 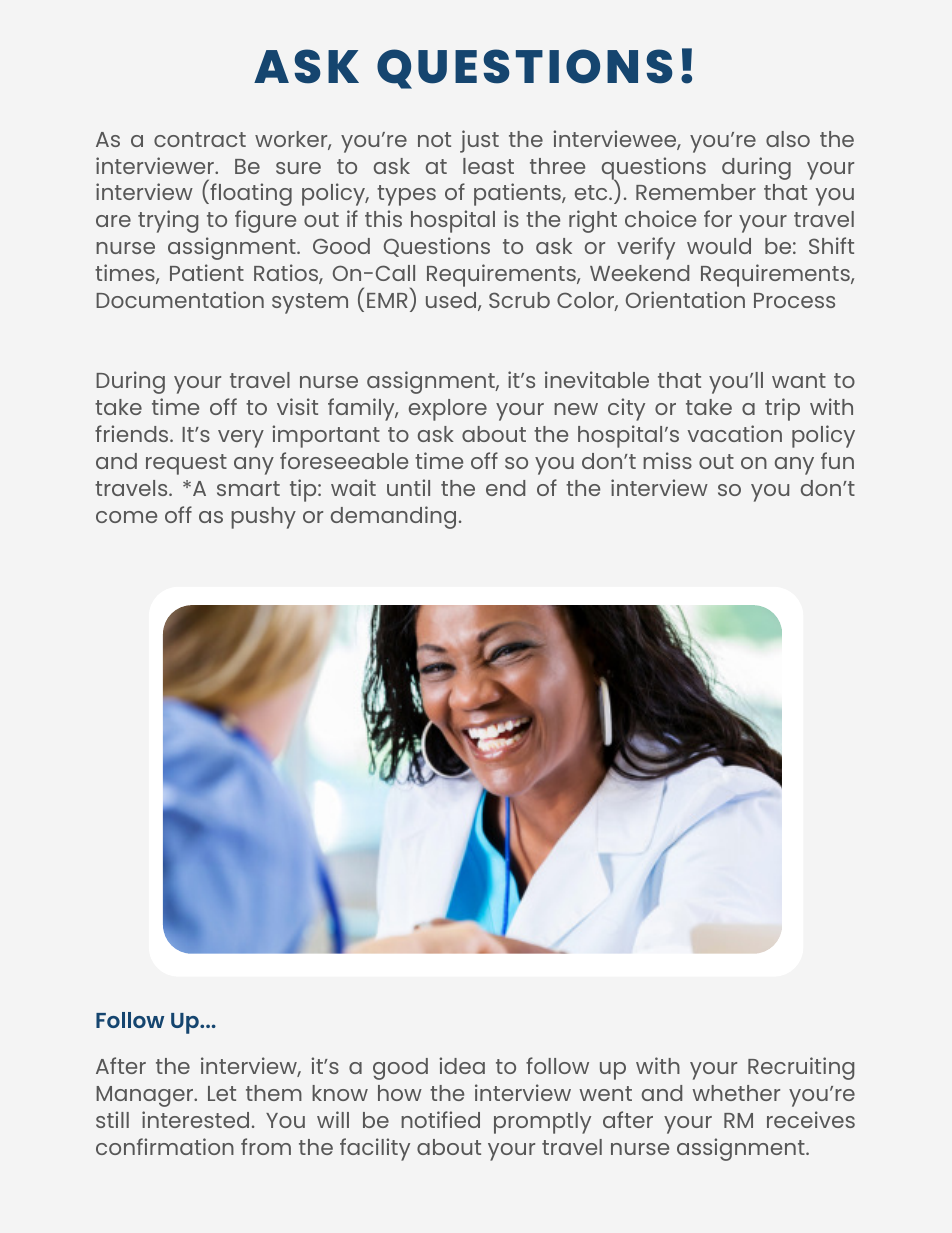 I want to click on also, so click(x=788, y=139).
